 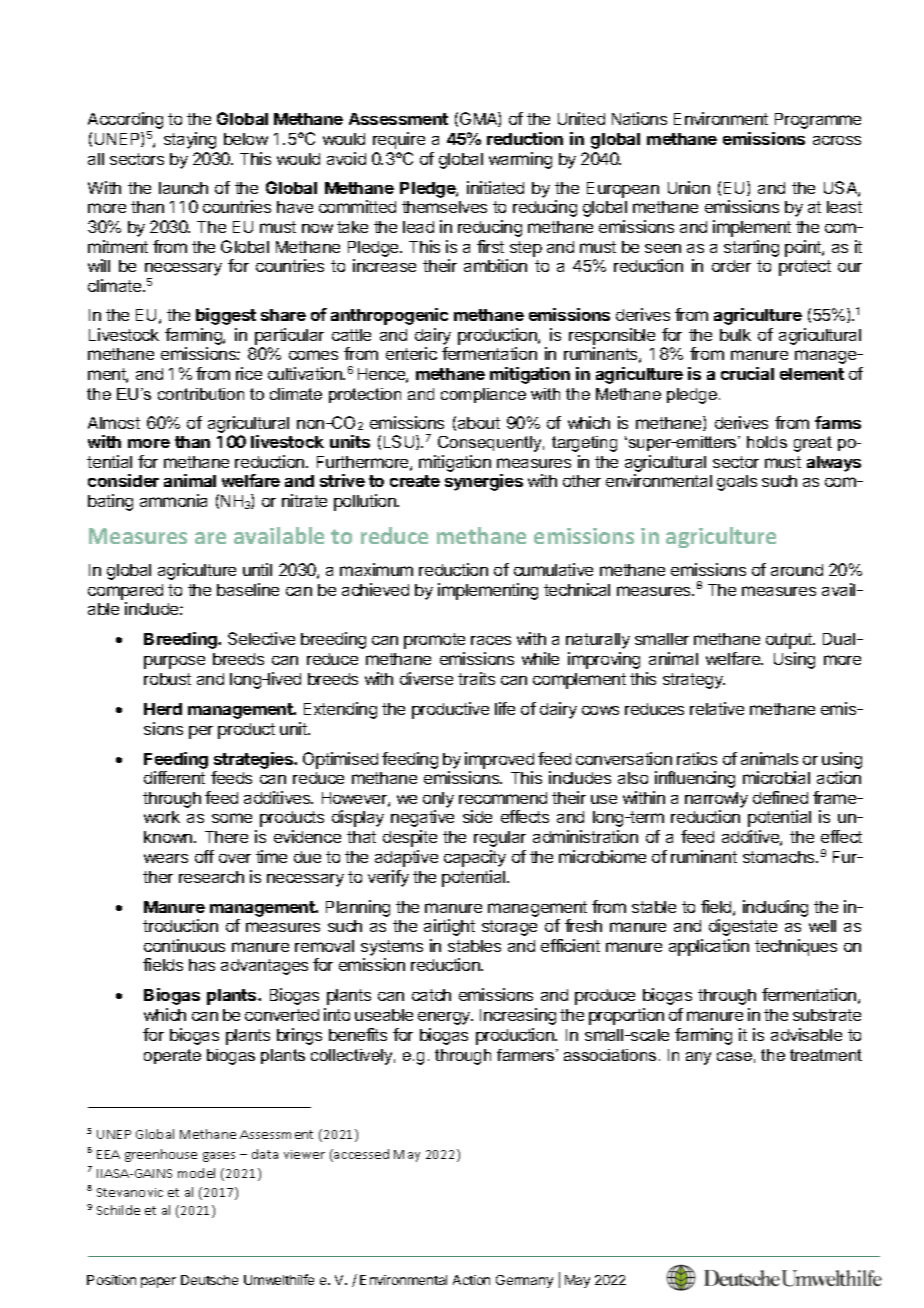 I want to click on traits, so click(x=476, y=678).
